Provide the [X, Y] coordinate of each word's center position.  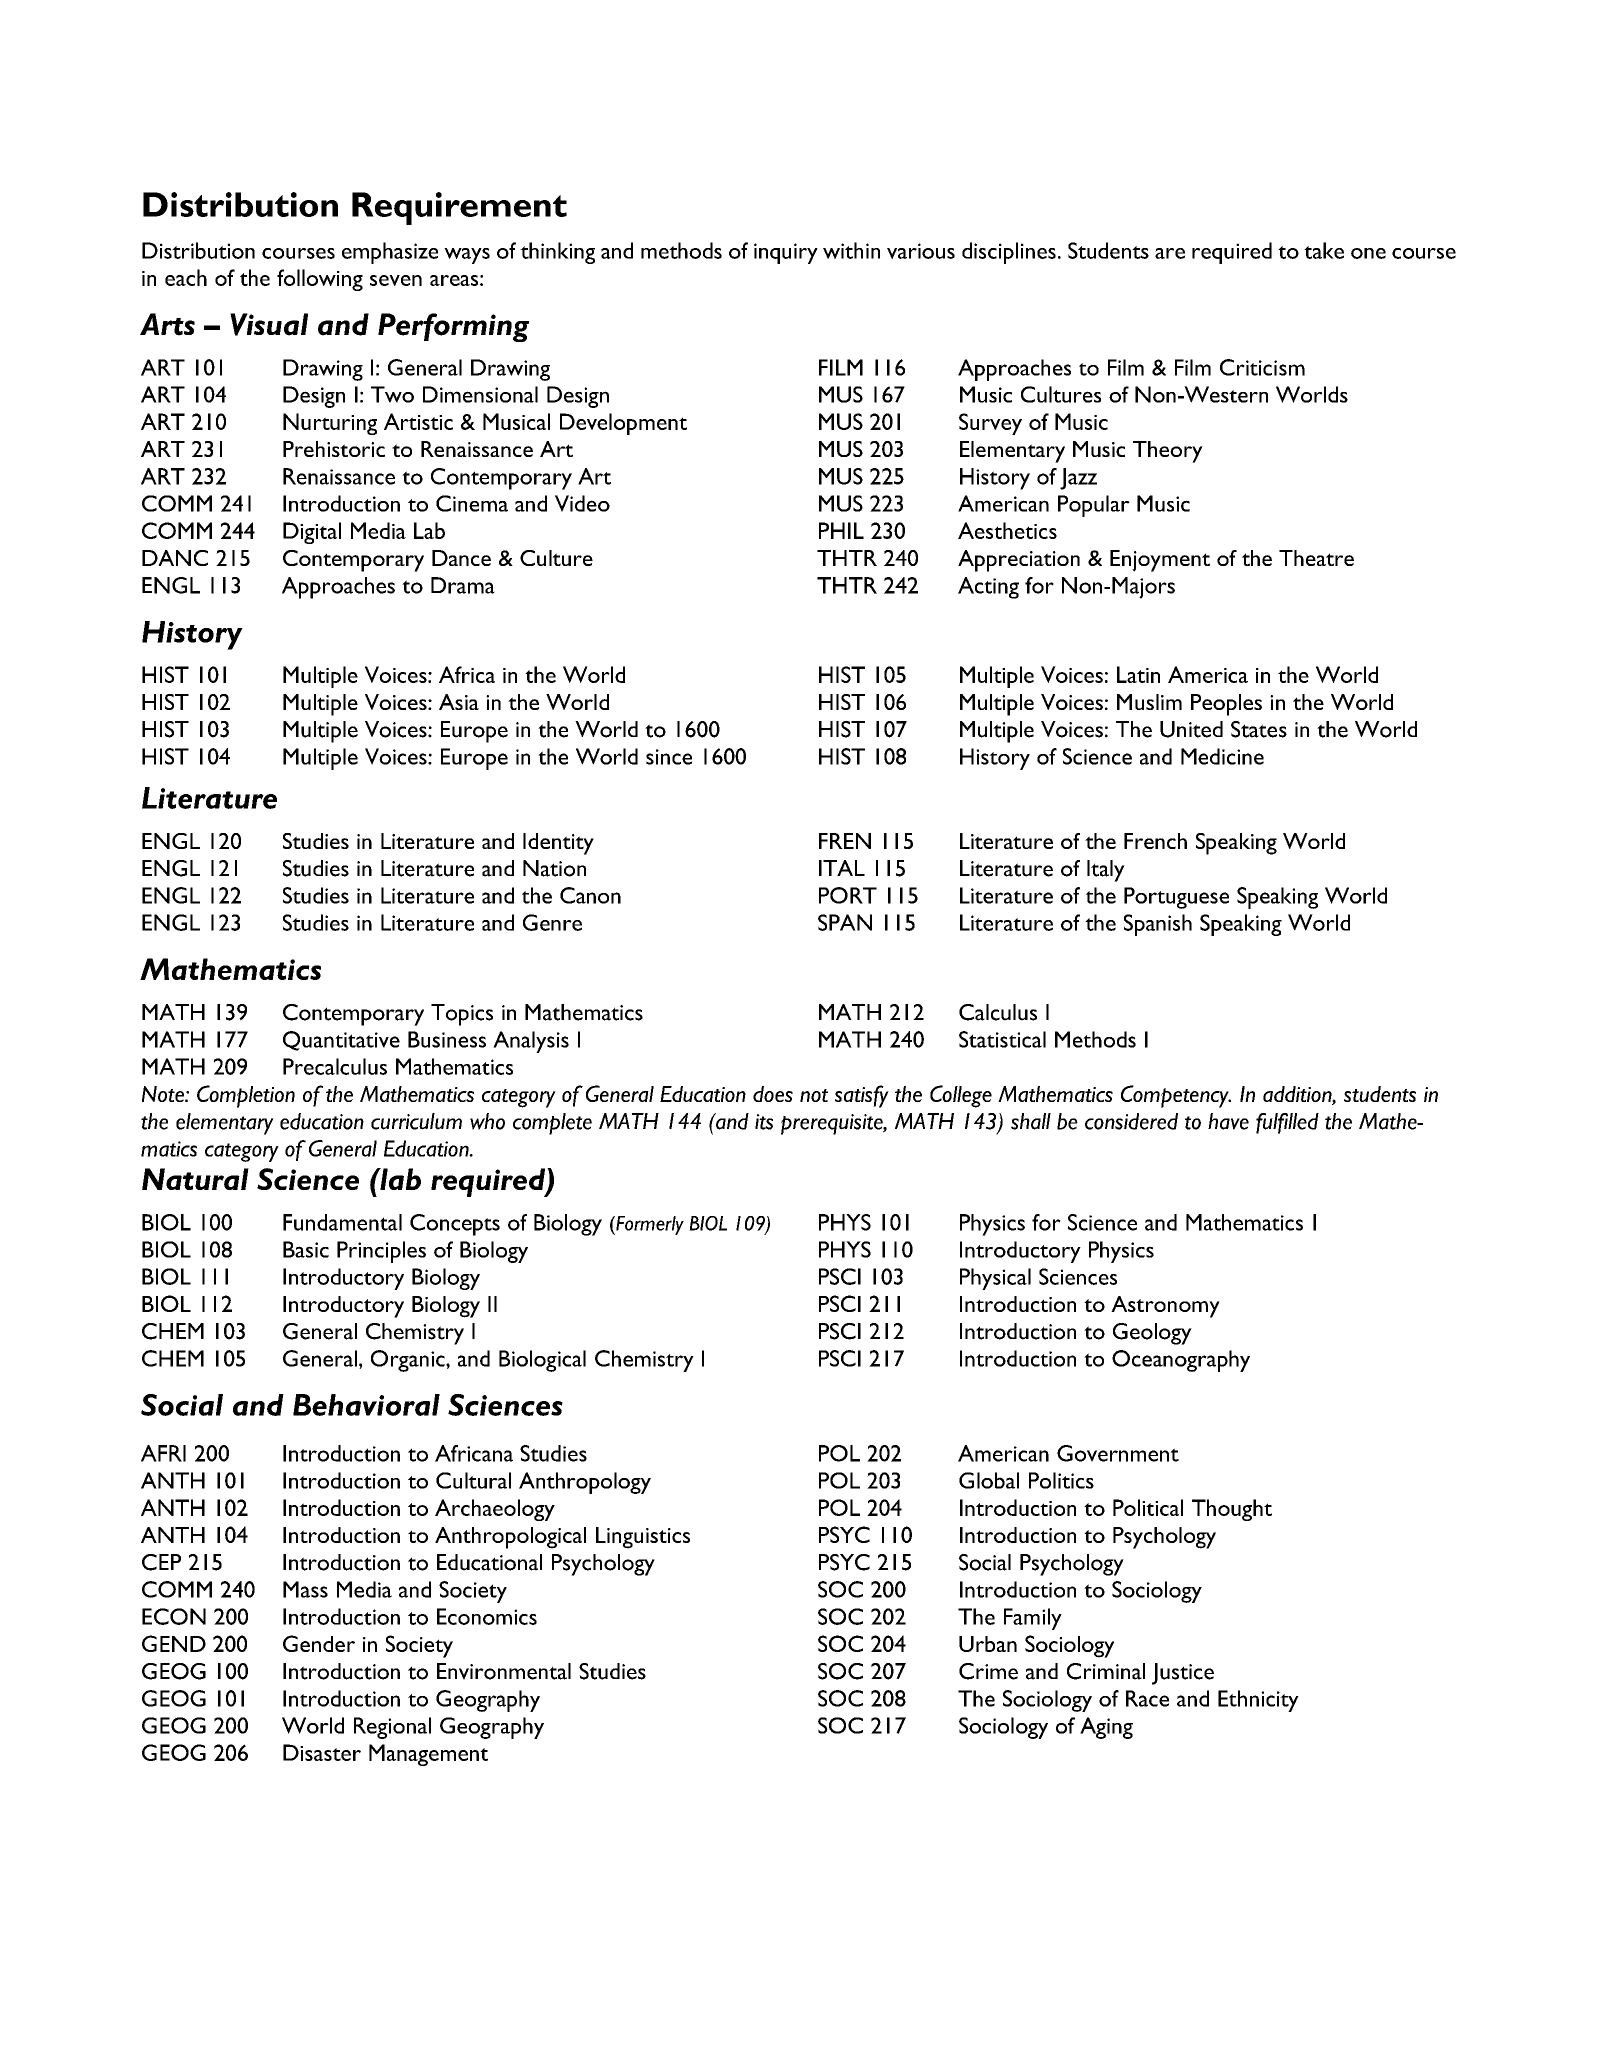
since [669, 757]
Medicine [1222, 756]
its [764, 1122]
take [1324, 250]
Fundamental [342, 1222]
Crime [988, 1671]
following [320, 280]
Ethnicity [1258, 1701]
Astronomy [1165, 1307]
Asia [459, 702]
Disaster [322, 1752]
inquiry [786, 253]
